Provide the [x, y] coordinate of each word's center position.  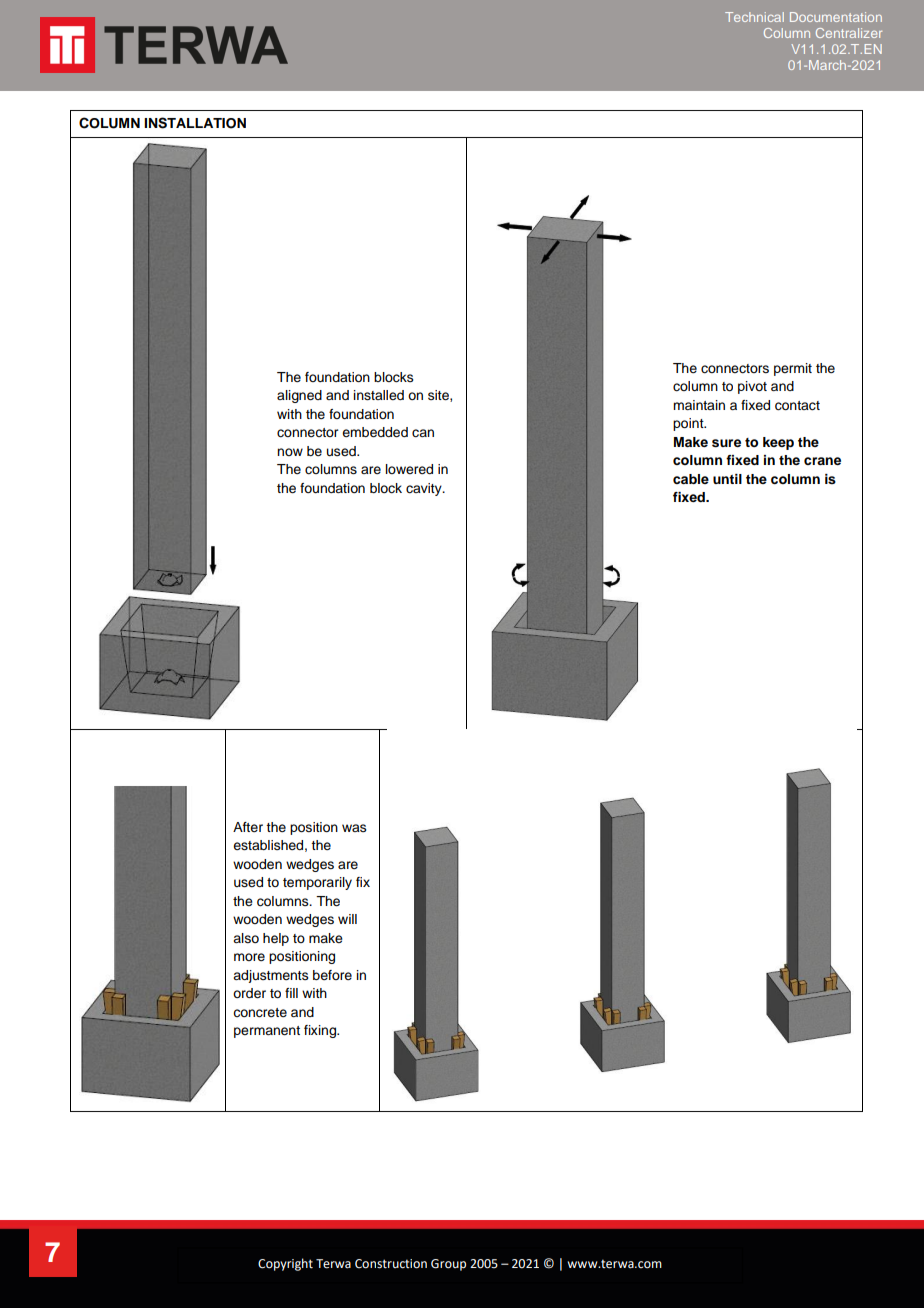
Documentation [836, 17]
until [727, 479]
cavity [425, 489]
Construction [391, 1264]
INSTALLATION [195, 123]
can [423, 433]
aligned [299, 396]
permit [793, 369]
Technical [754, 17]
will [347, 919]
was [354, 828]
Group [448, 1265]
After [248, 827]
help [276, 939]
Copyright [285, 1264]
